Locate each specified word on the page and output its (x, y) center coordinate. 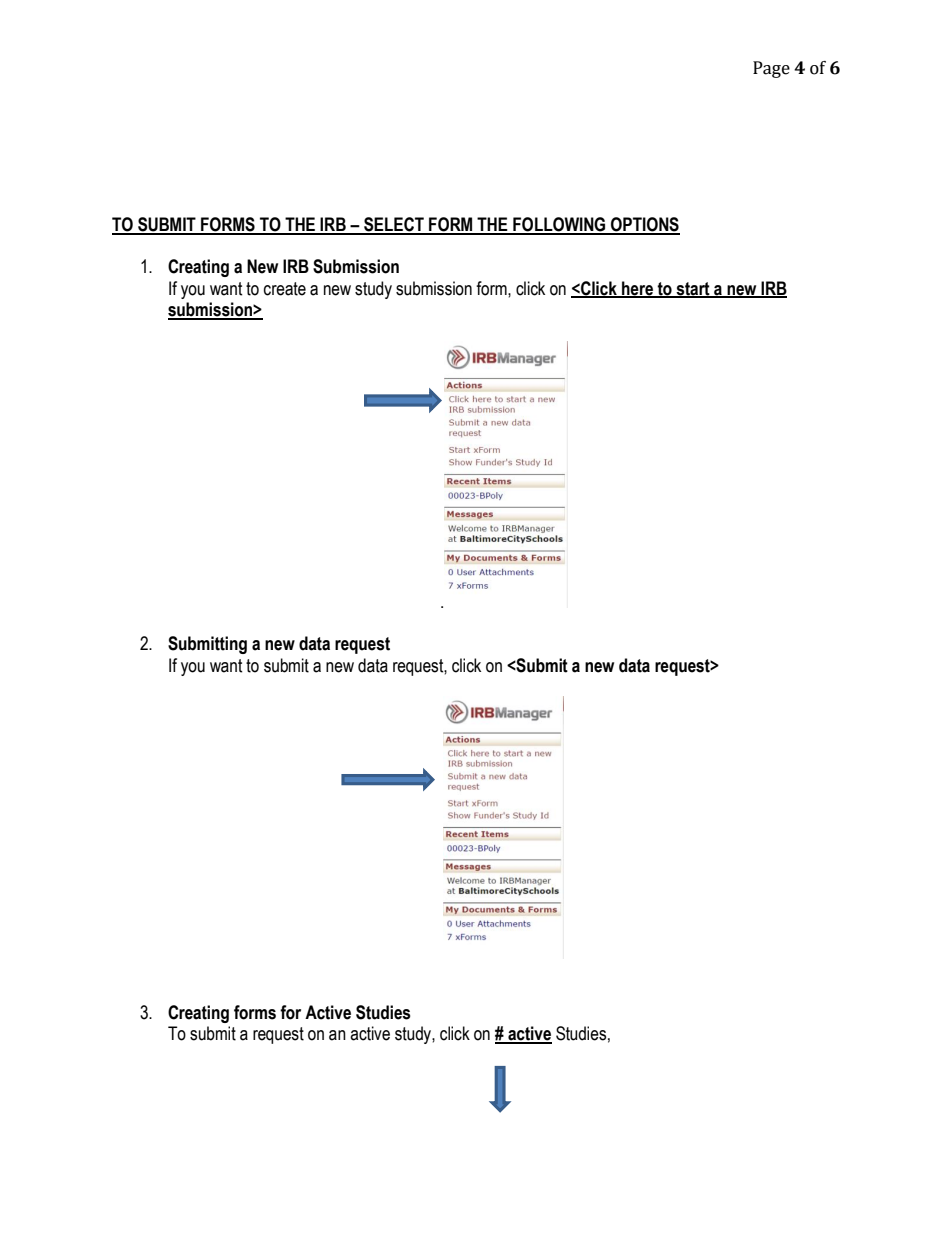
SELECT (394, 225)
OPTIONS (644, 225)
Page (771, 69)
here (637, 289)
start (693, 289)
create (285, 289)
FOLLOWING (559, 225)
